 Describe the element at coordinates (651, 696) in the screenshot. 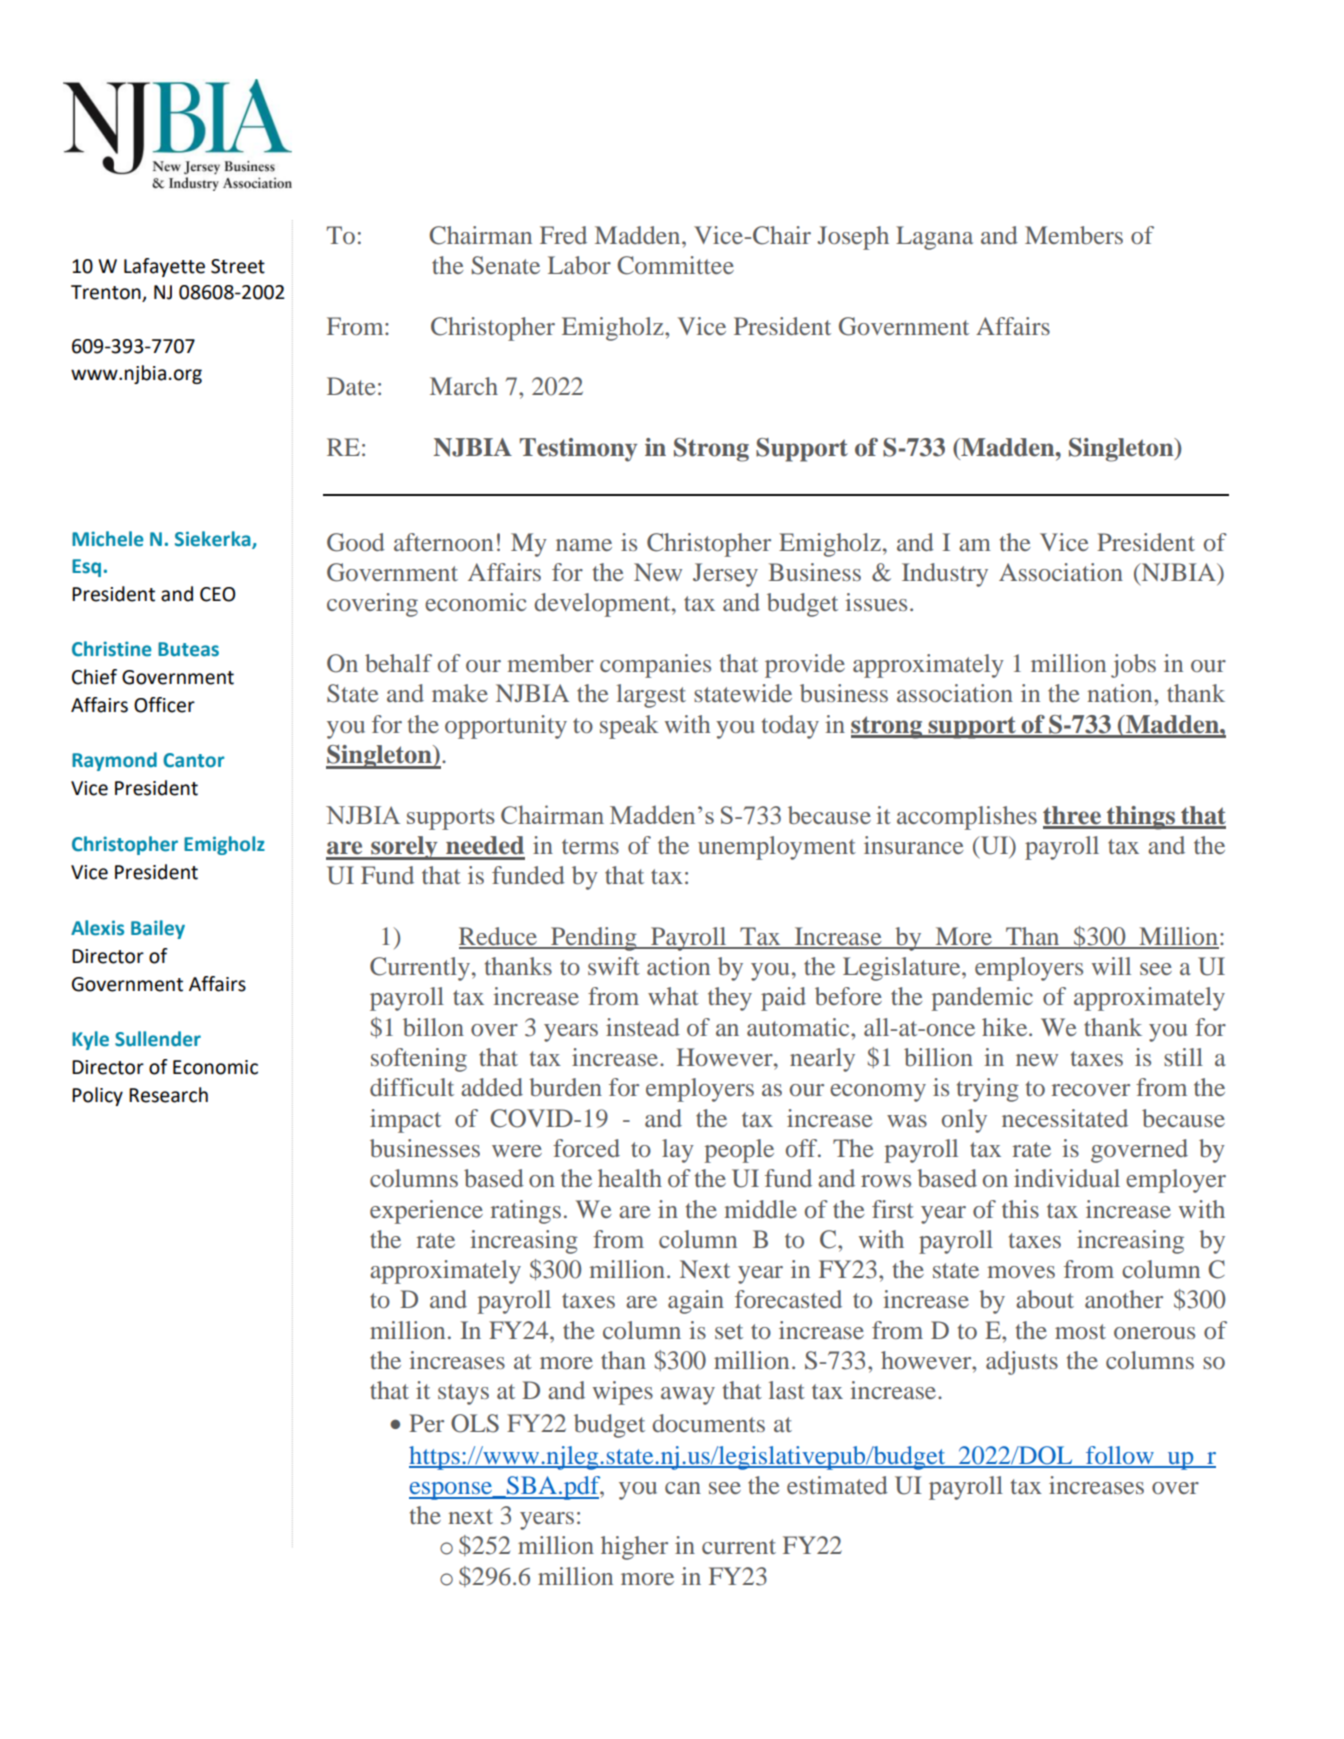

I see `largest` at that location.
